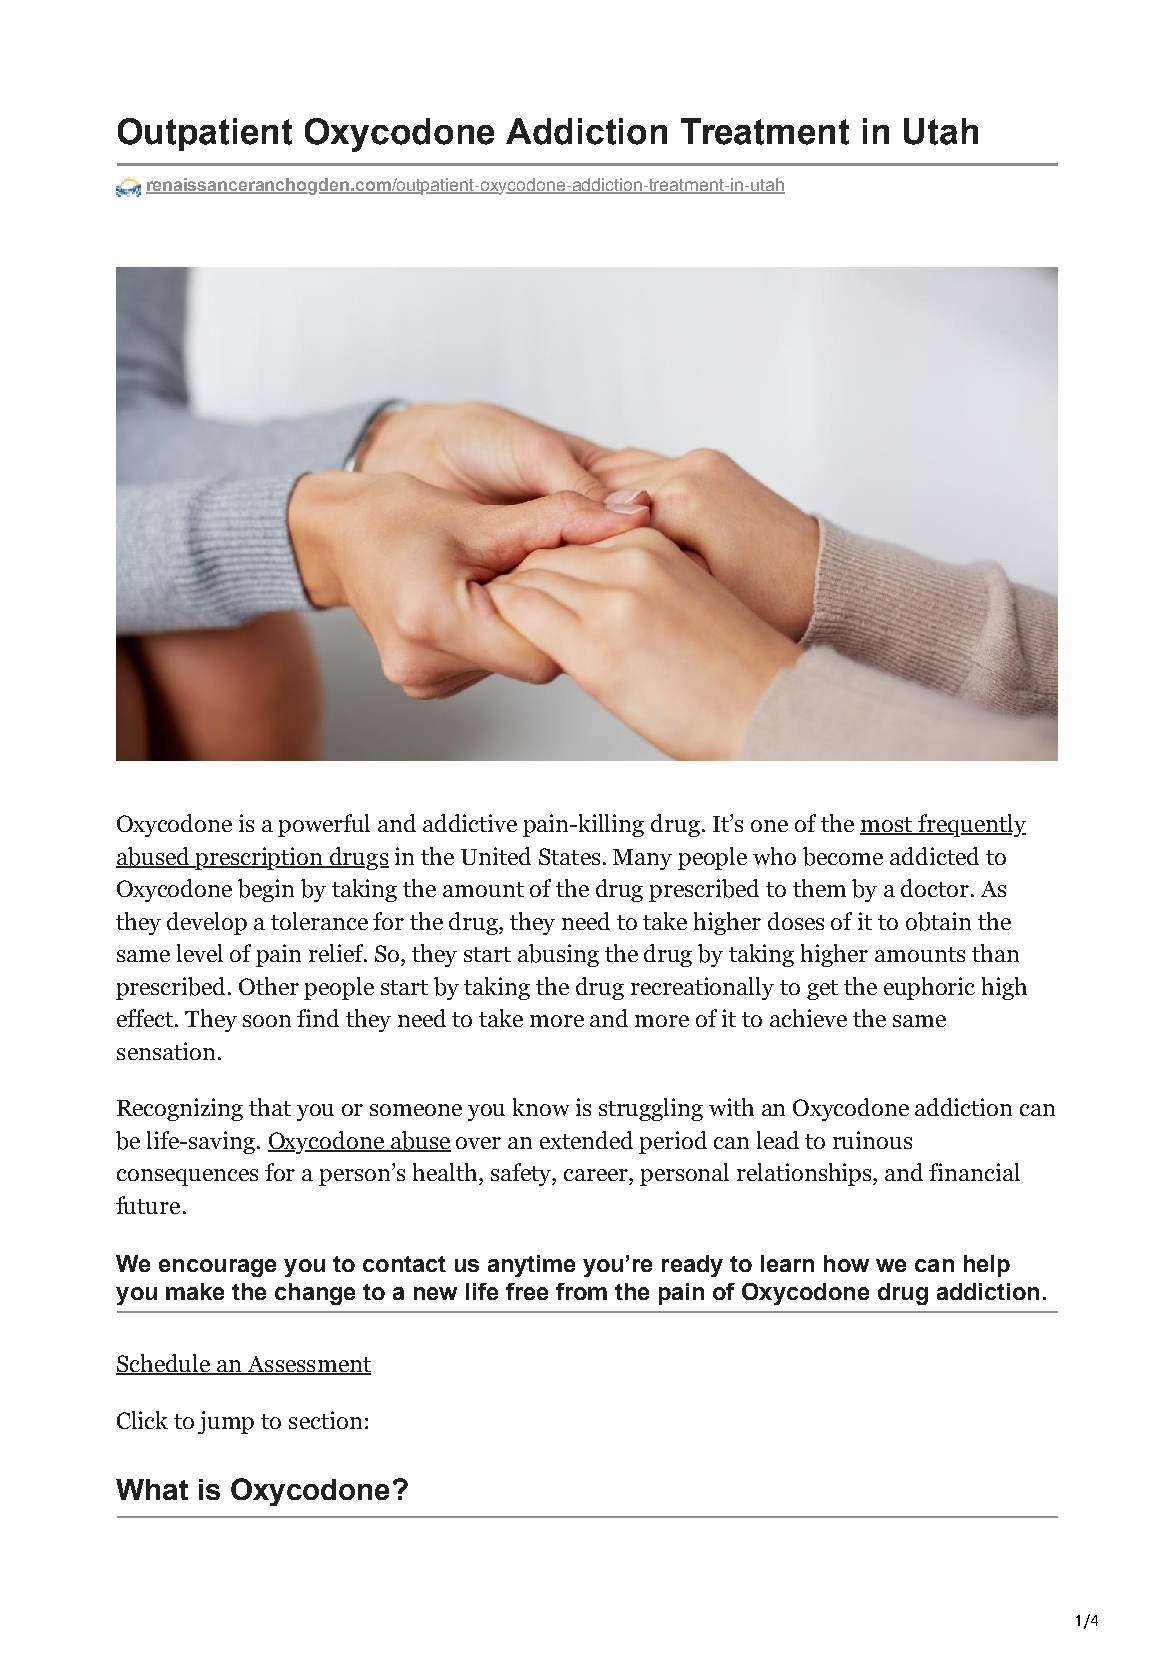 The width and height of the screenshot is (1174, 1661). Describe the element at coordinates (541, 1107) in the screenshot. I see `know` at that location.
